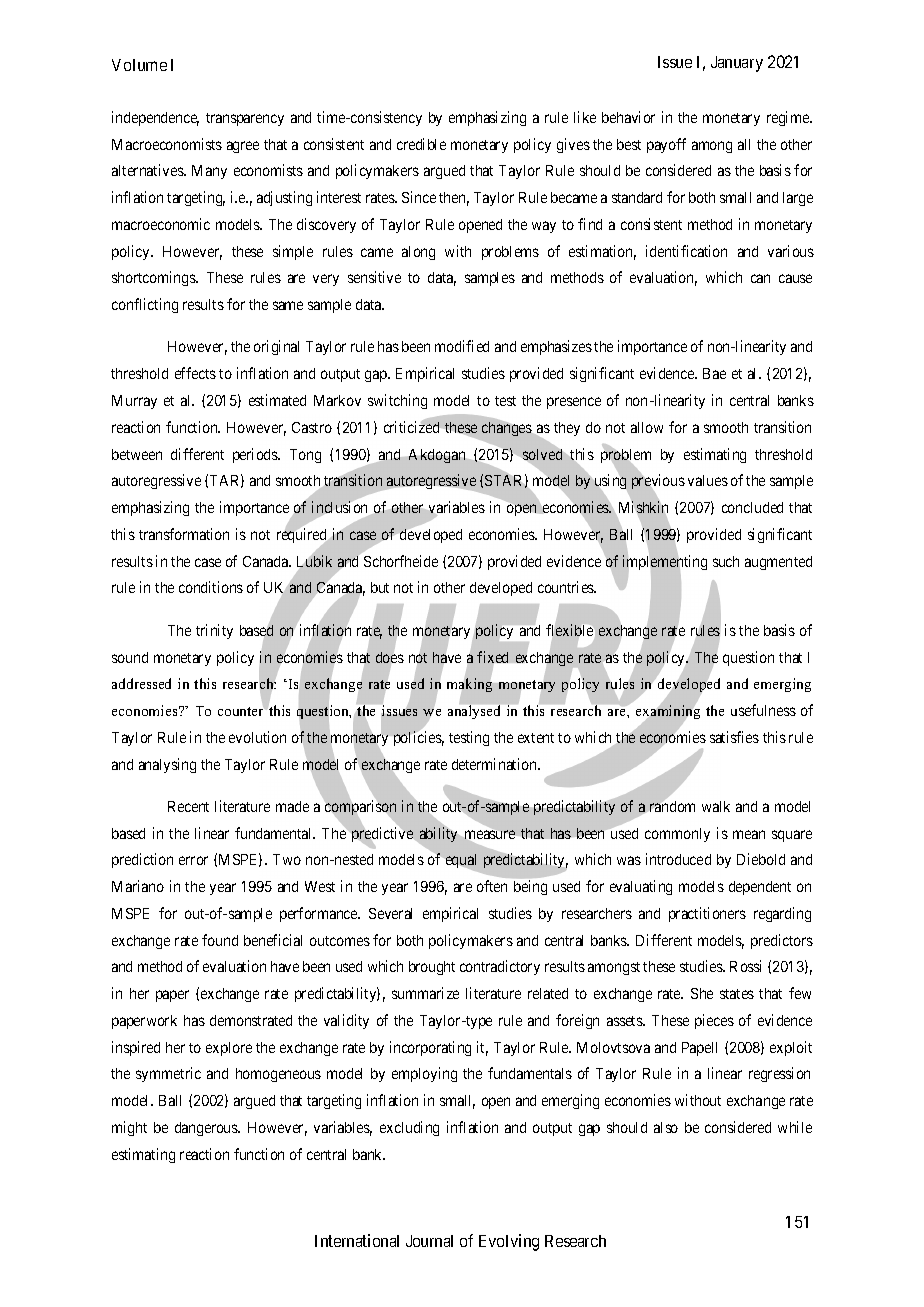 The height and width of the document is (1307, 924). I want to click on usefulness, so click(763, 710).
